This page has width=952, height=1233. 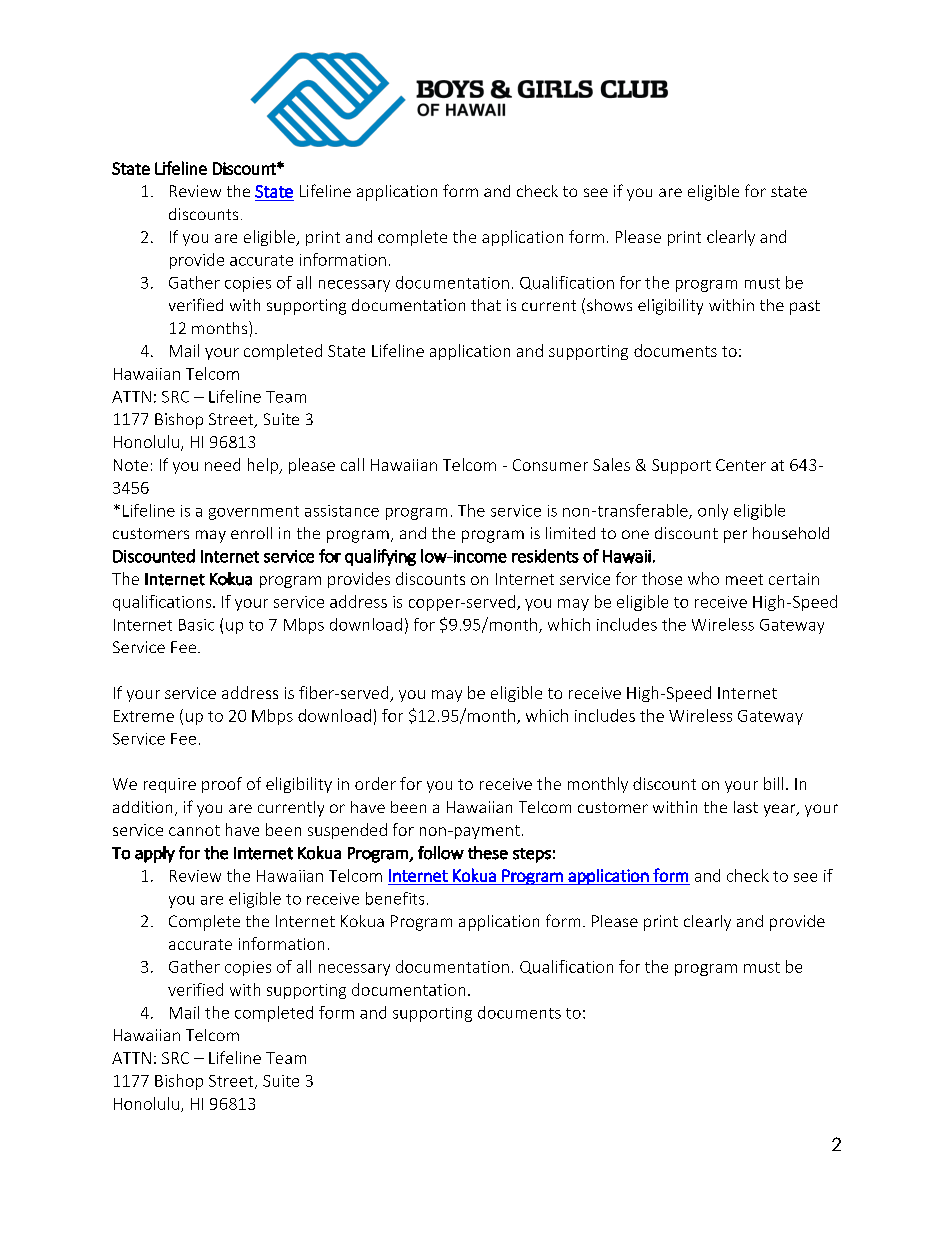 What do you see at coordinates (254, 513) in the page?
I see `government` at bounding box center [254, 513].
